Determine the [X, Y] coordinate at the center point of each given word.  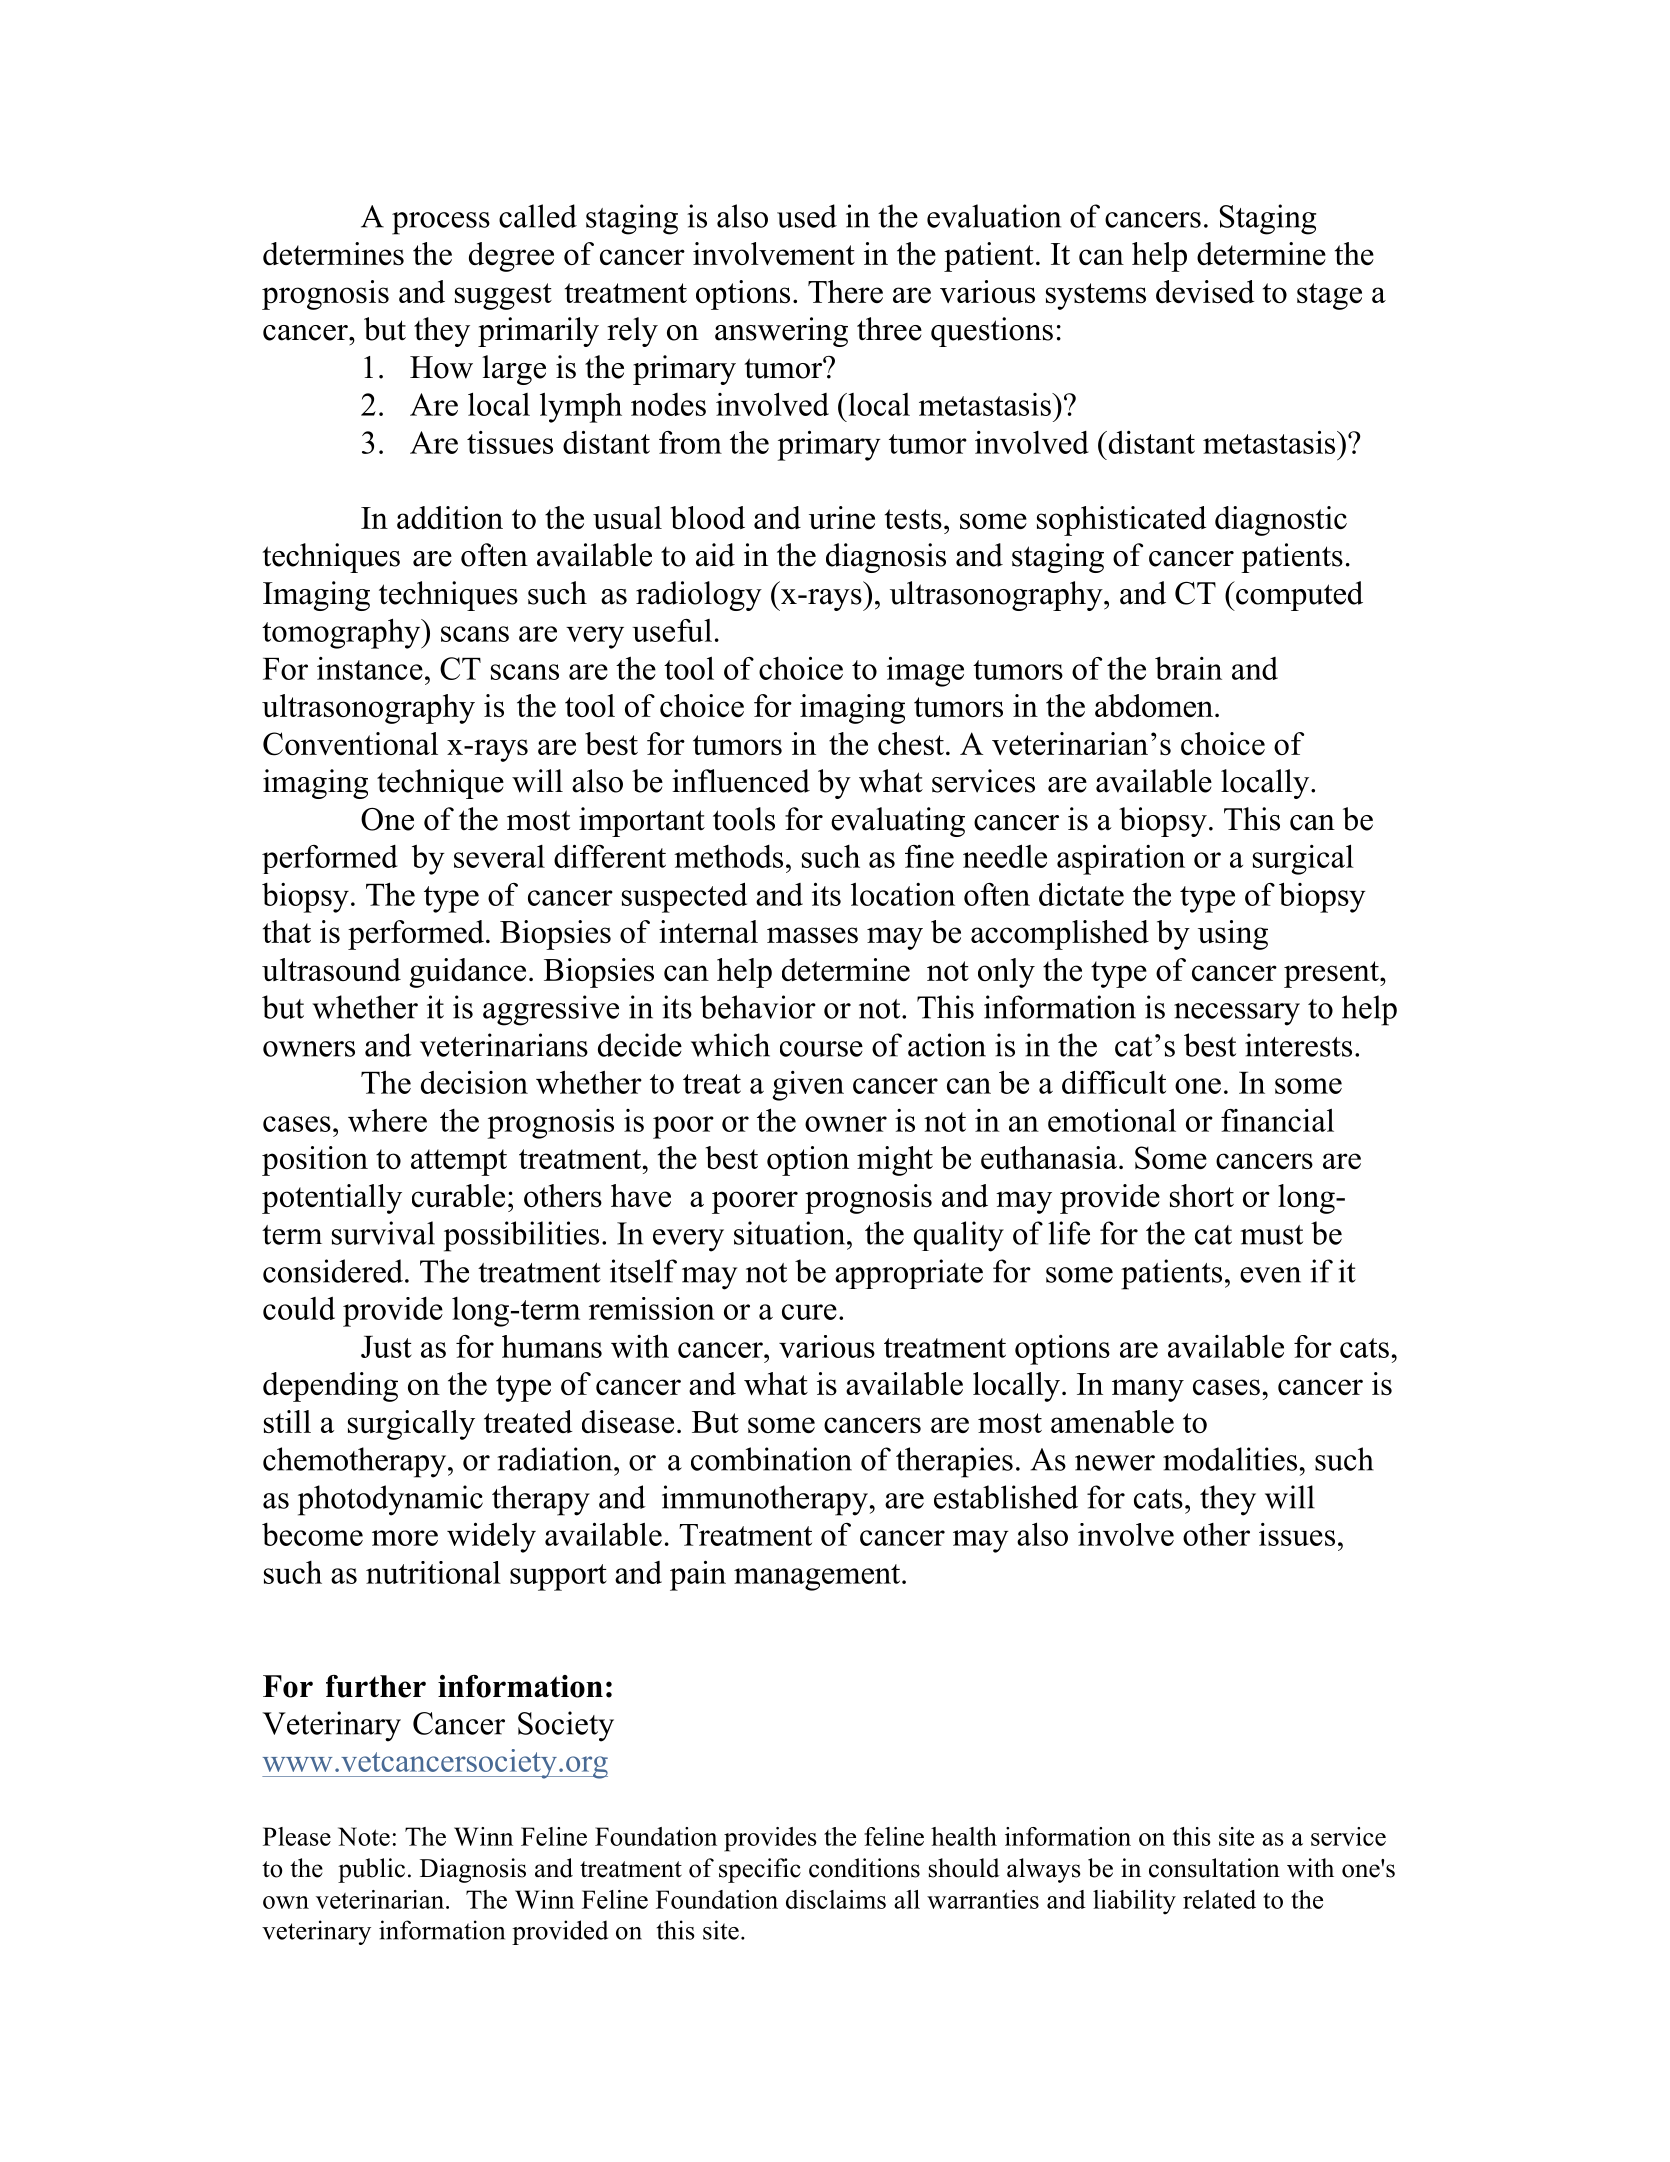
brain [1188, 668]
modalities [1230, 1459]
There [845, 291]
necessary [1237, 1014]
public [371, 1870]
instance [370, 668]
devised [1205, 291]
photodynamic [390, 1500]
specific [760, 1870]
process [441, 223]
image [925, 672]
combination [771, 1459]
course [821, 1049]
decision [474, 1082]
